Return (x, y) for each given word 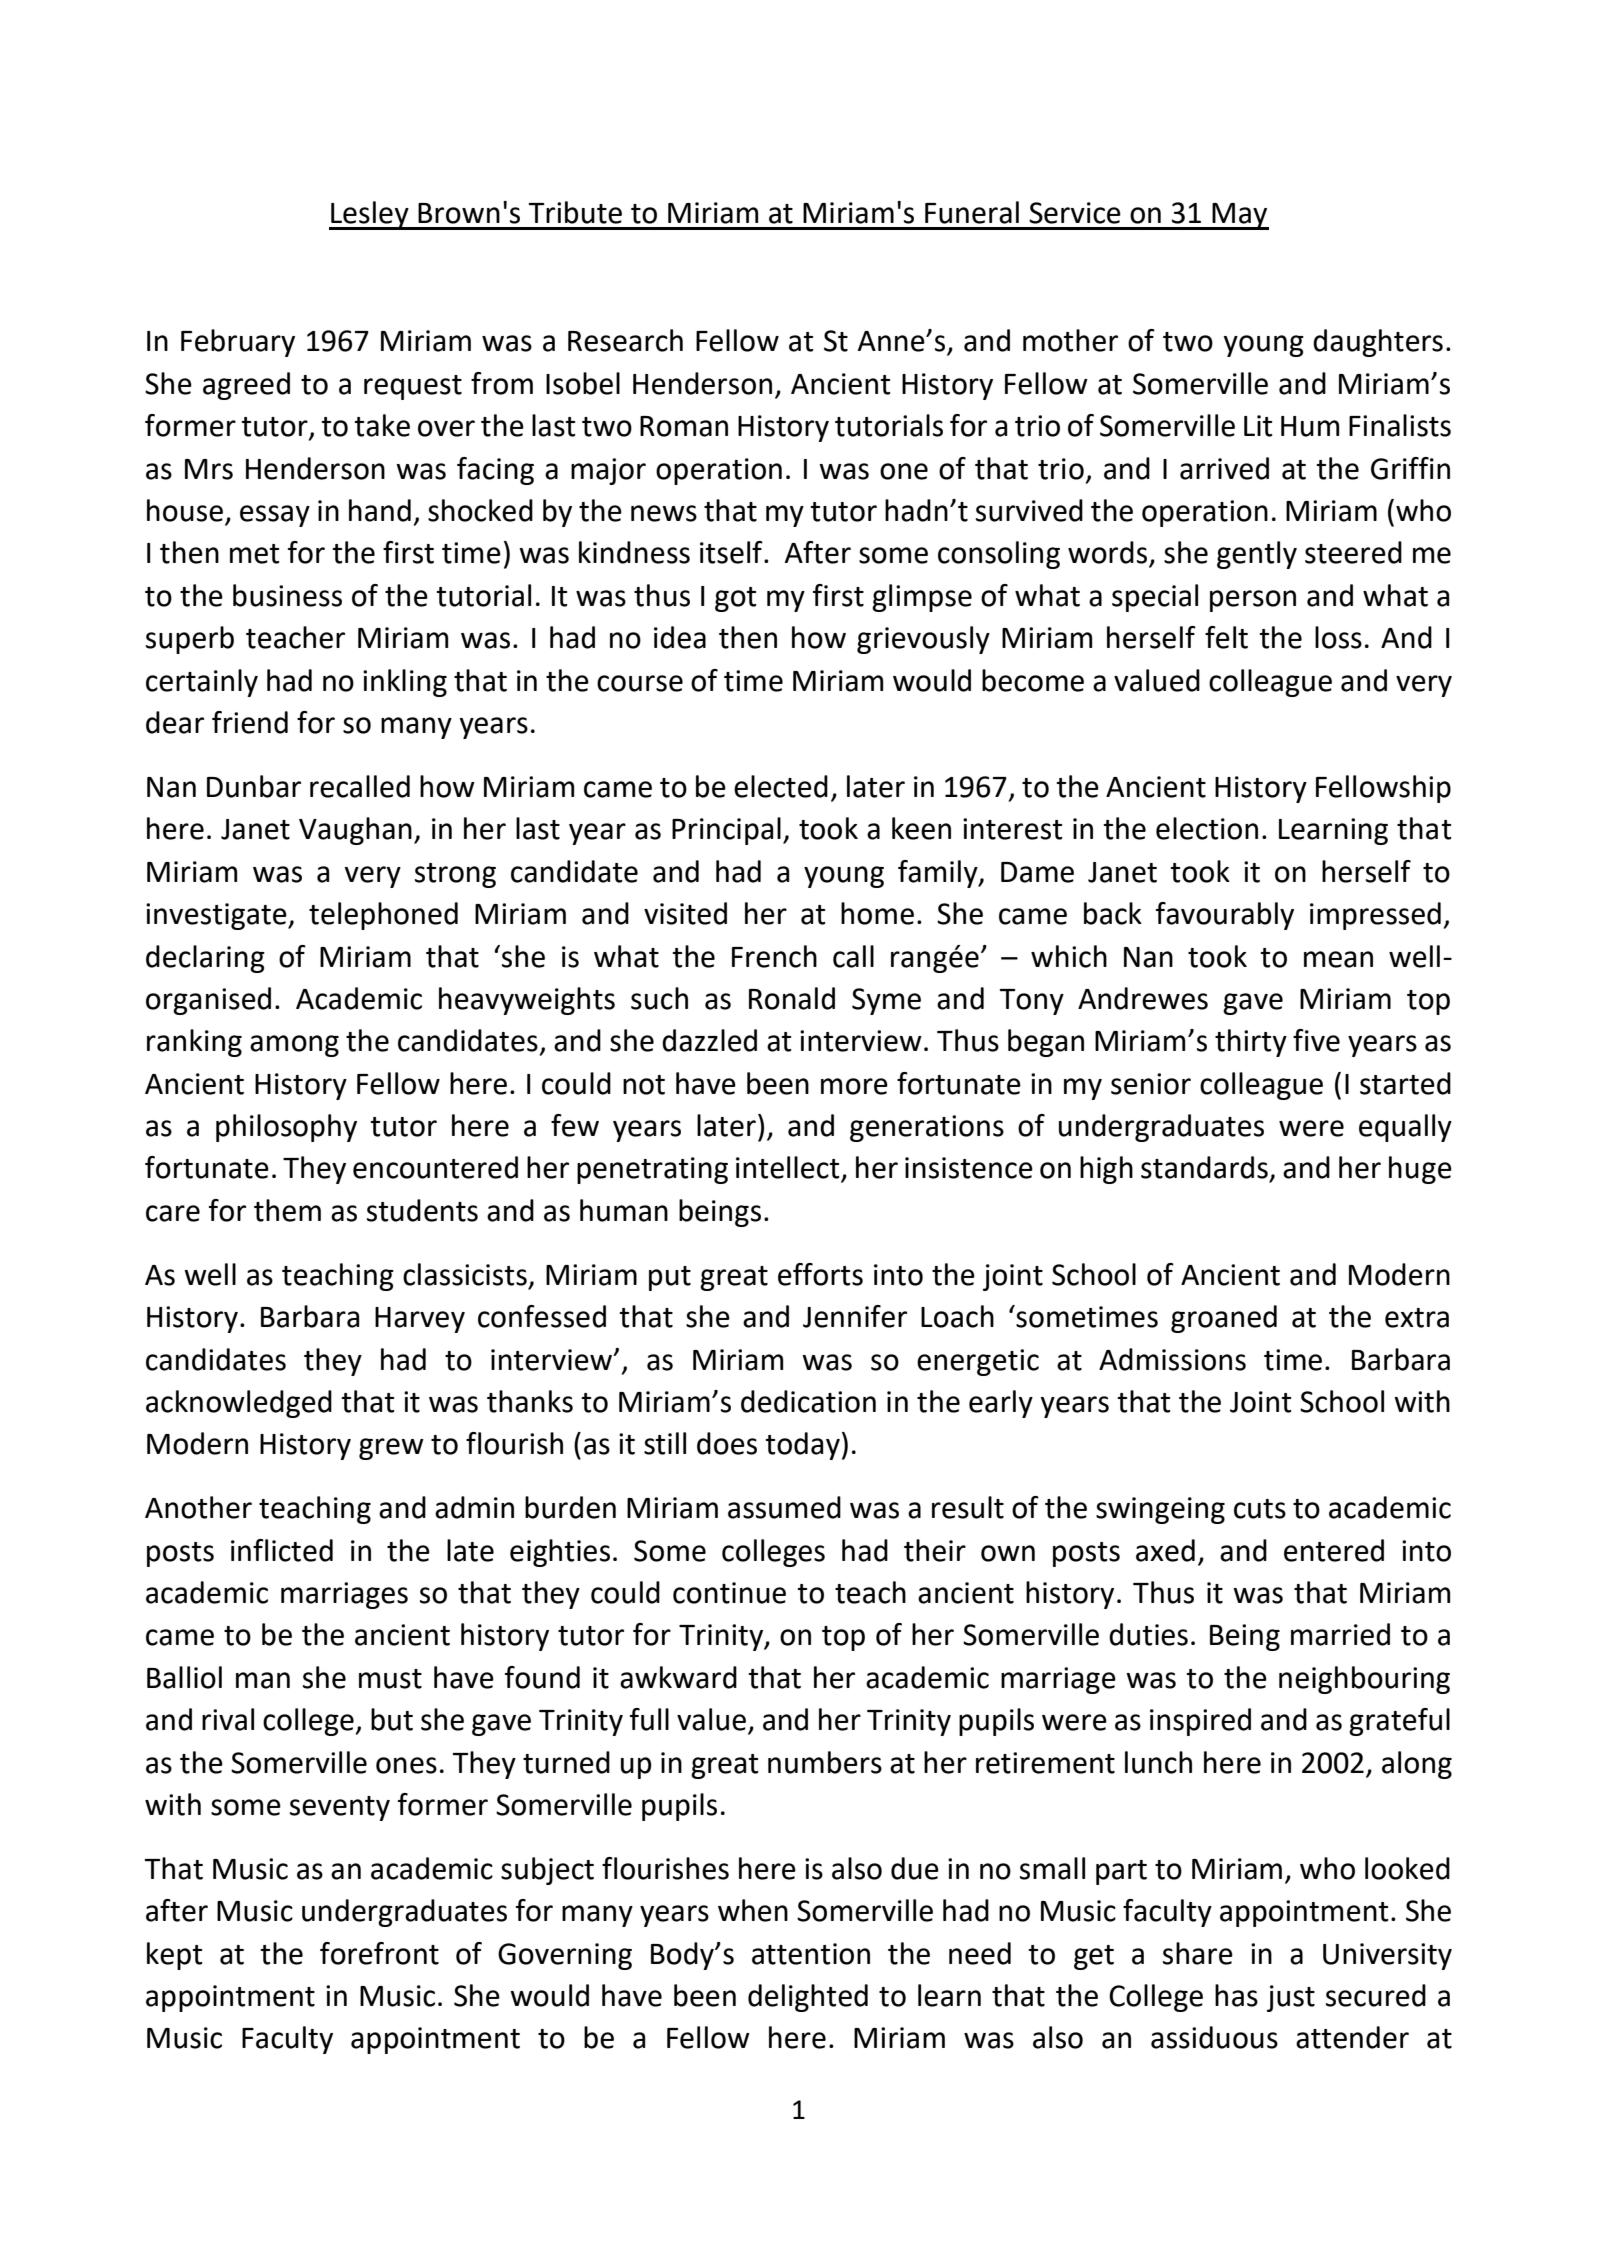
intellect (789, 1168)
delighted (808, 1998)
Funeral (972, 212)
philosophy (286, 1128)
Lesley (370, 215)
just (1291, 1998)
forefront (379, 1953)
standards (1204, 1167)
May (1239, 216)
